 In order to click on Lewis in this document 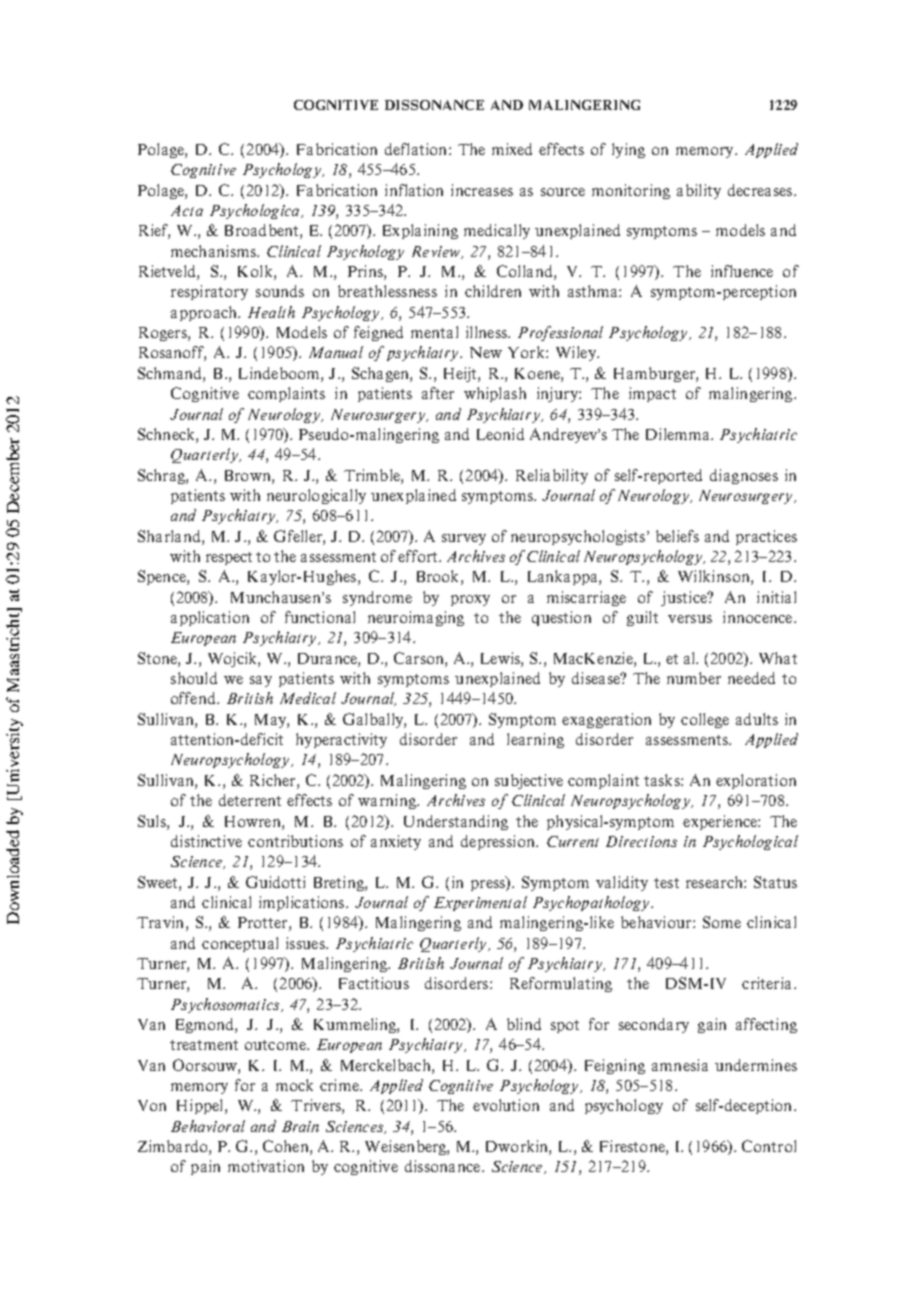, I will do `click(501, 658)`.
